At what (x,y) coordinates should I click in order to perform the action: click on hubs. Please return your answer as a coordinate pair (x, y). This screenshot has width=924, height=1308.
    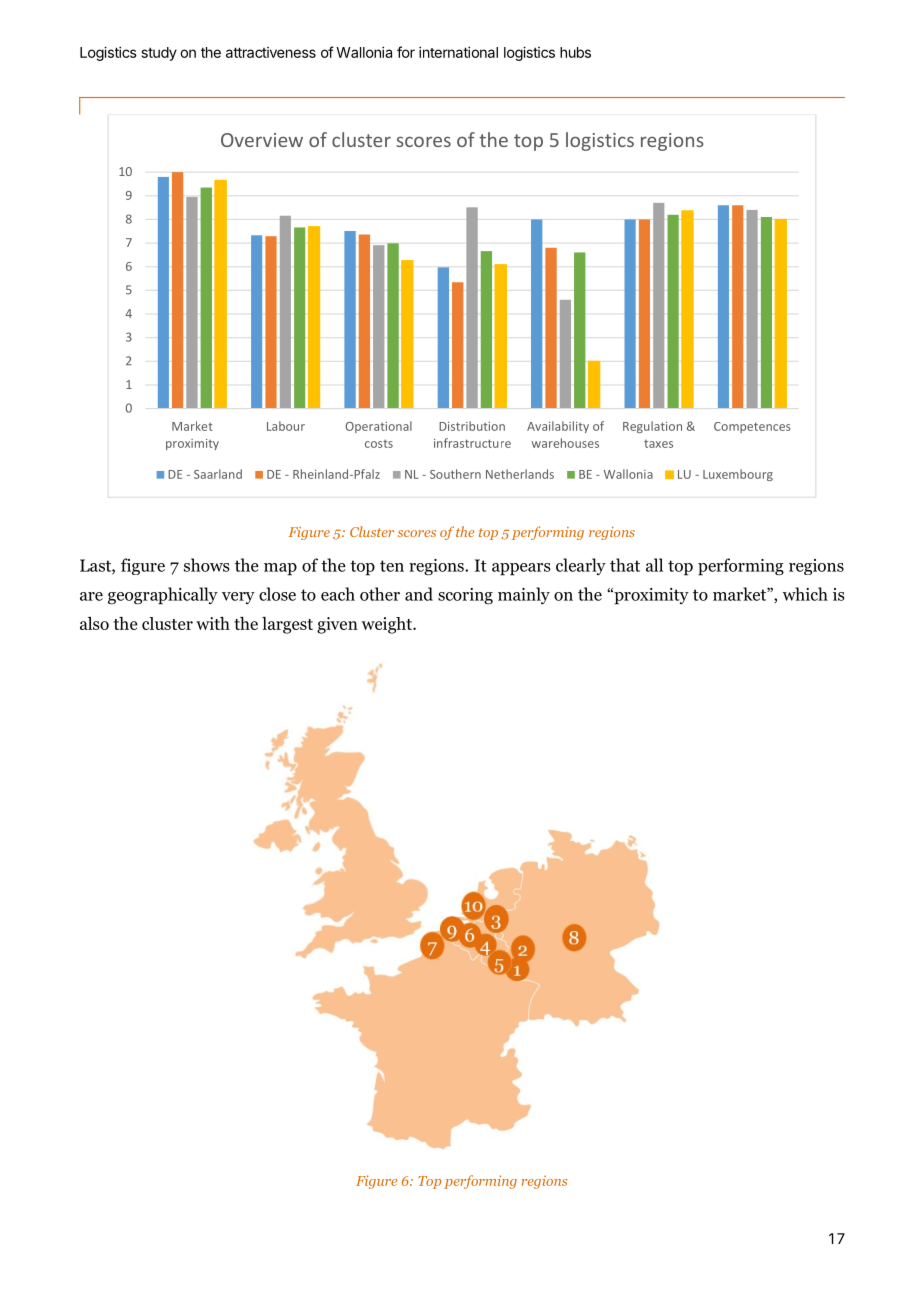
    Looking at the image, I should click on (575, 52).
